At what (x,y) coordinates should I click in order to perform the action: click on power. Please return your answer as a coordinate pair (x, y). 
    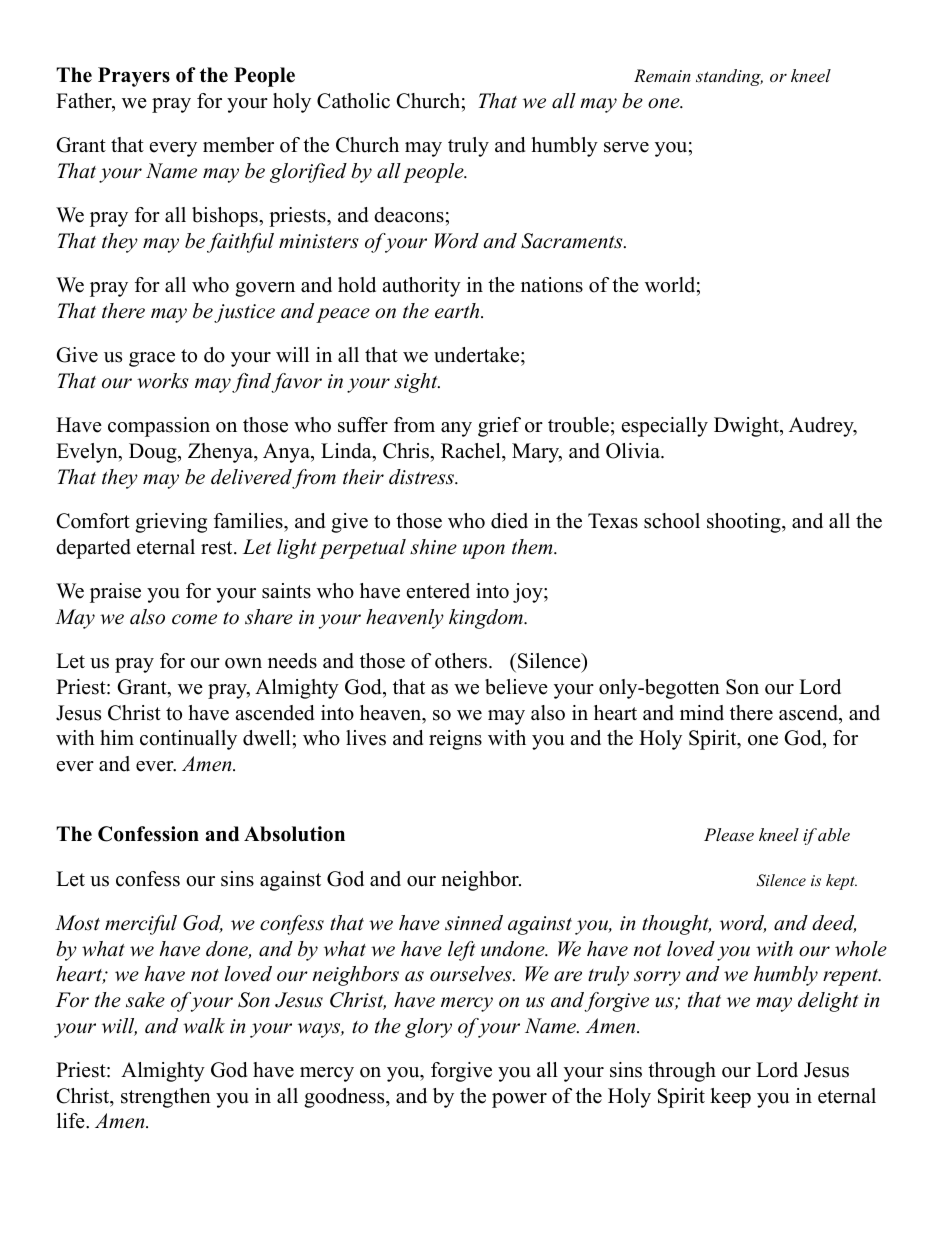
    Looking at the image, I should click on (519, 1100).
